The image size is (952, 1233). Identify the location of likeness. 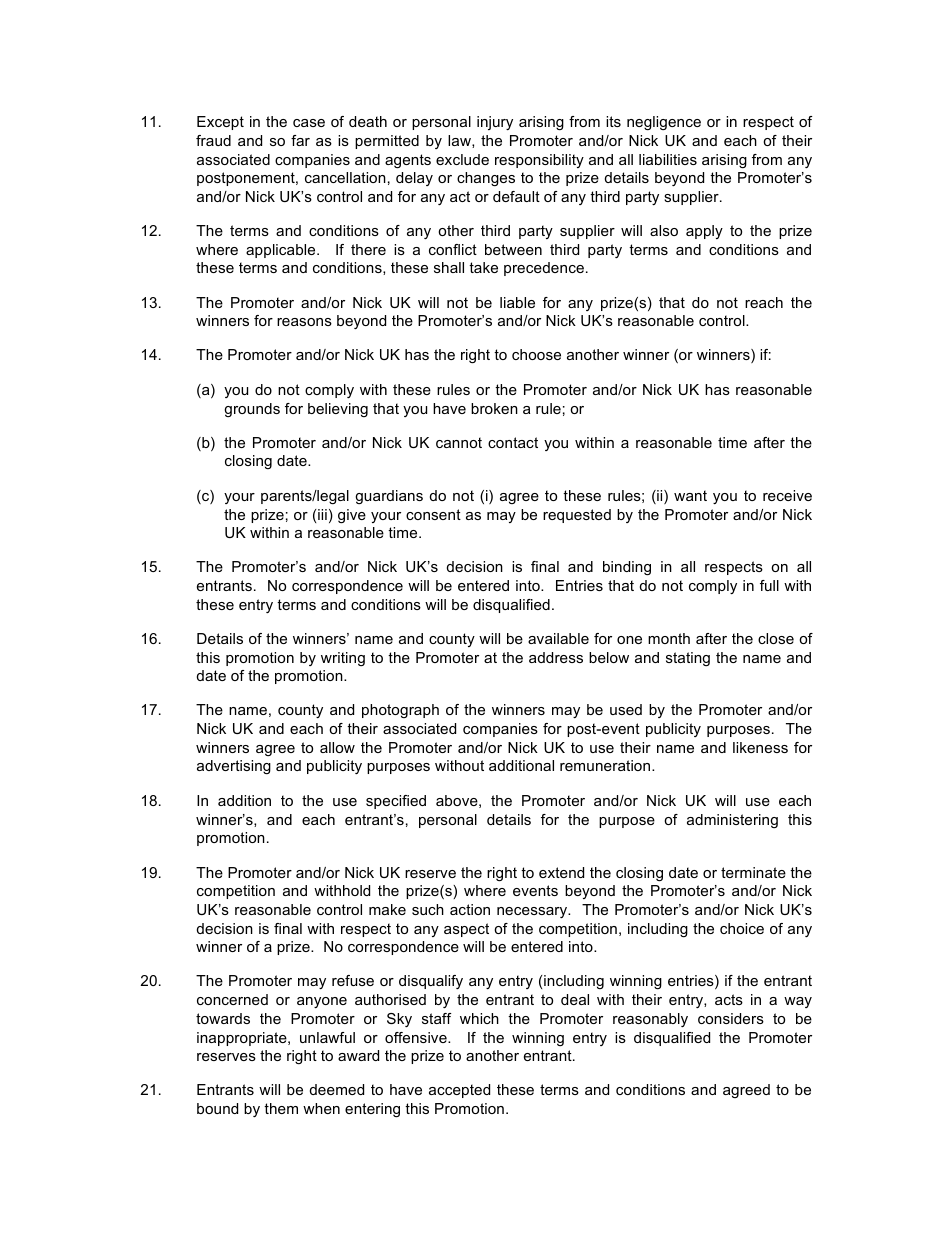
(760, 747).
